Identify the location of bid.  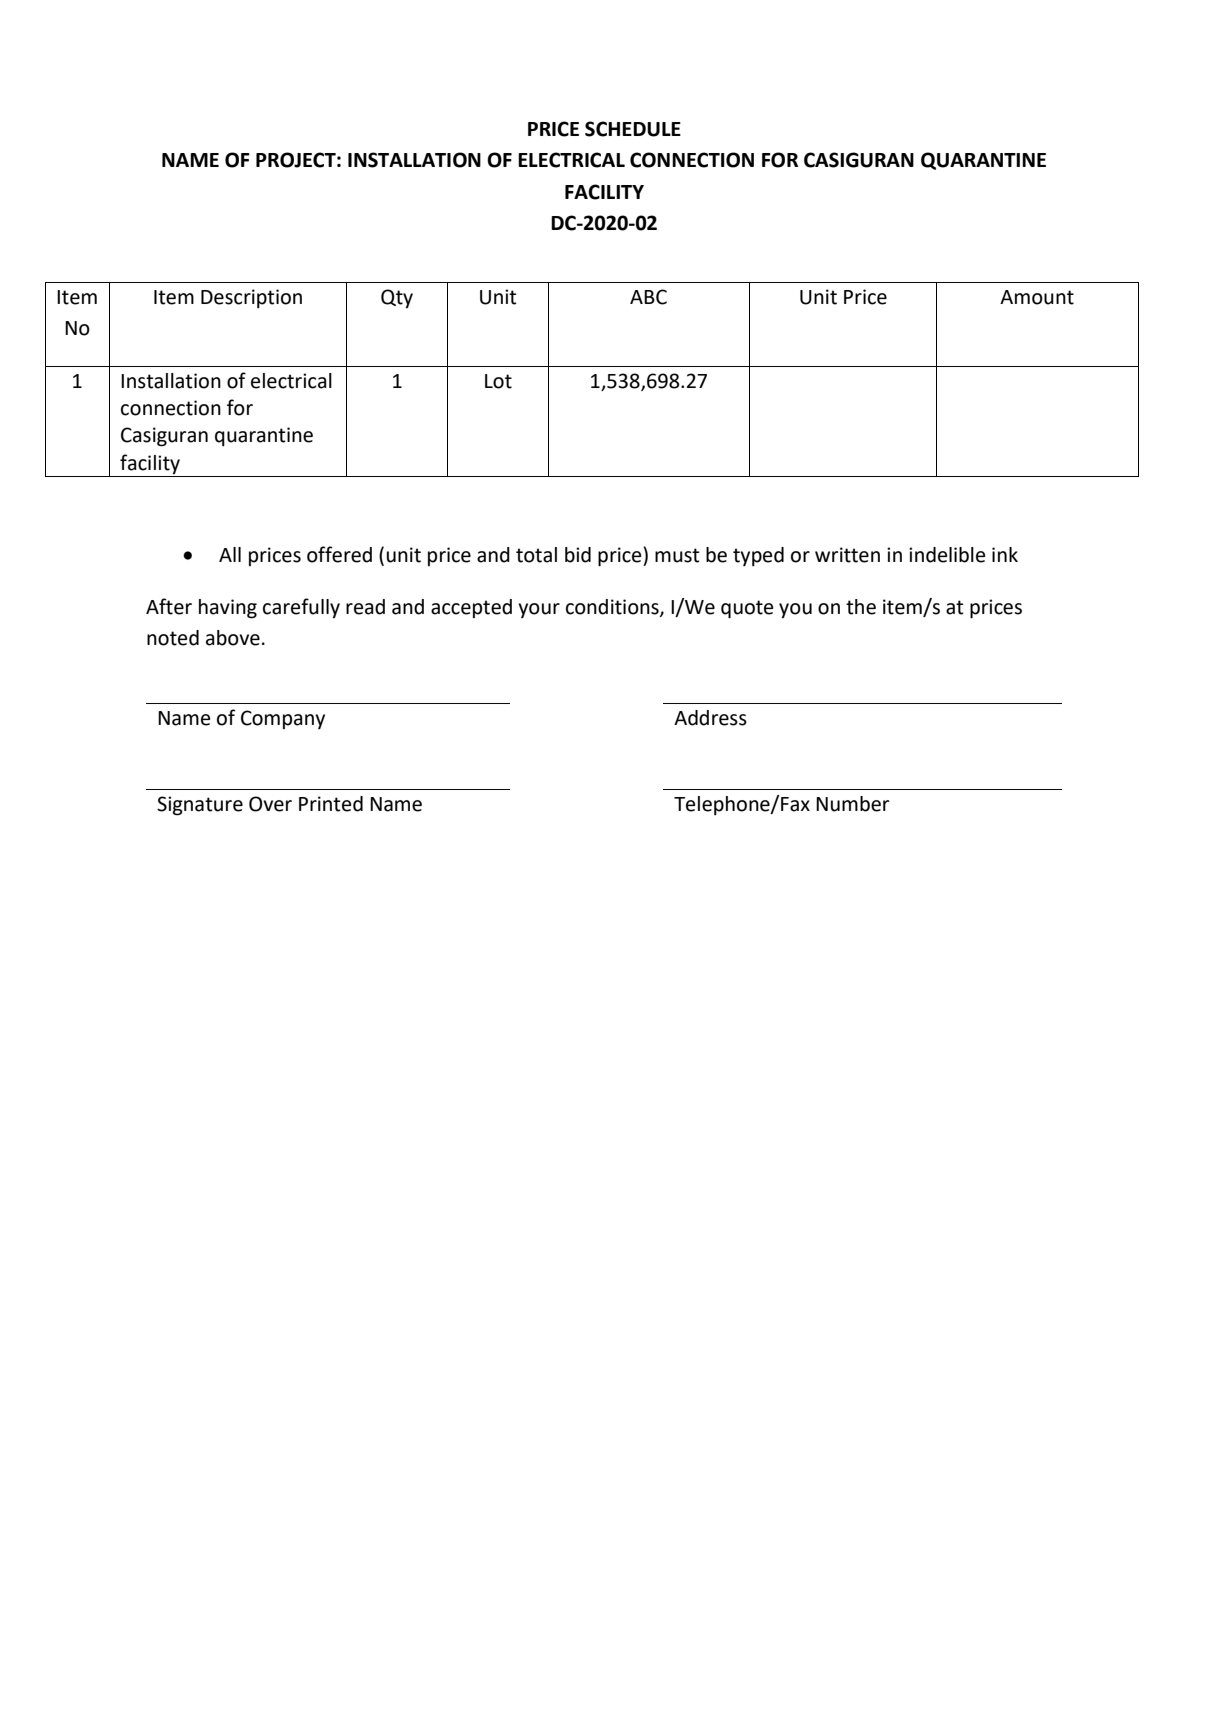
(578, 555).
